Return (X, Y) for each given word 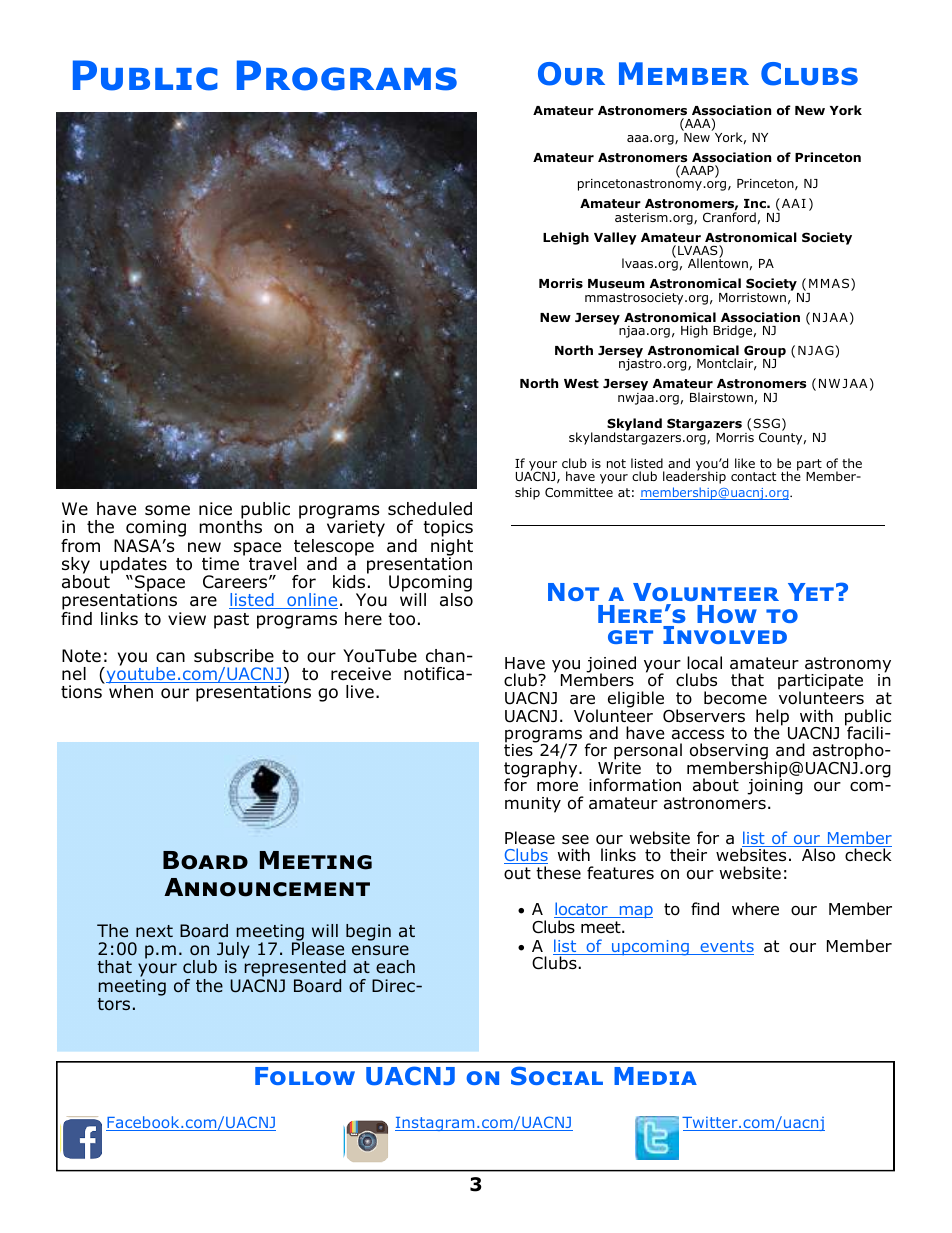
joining (775, 786)
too (401, 619)
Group (765, 352)
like (745, 463)
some (167, 510)
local (704, 663)
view (187, 618)
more (557, 786)
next (154, 931)
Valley (615, 238)
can (170, 657)
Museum (616, 283)
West (581, 383)
